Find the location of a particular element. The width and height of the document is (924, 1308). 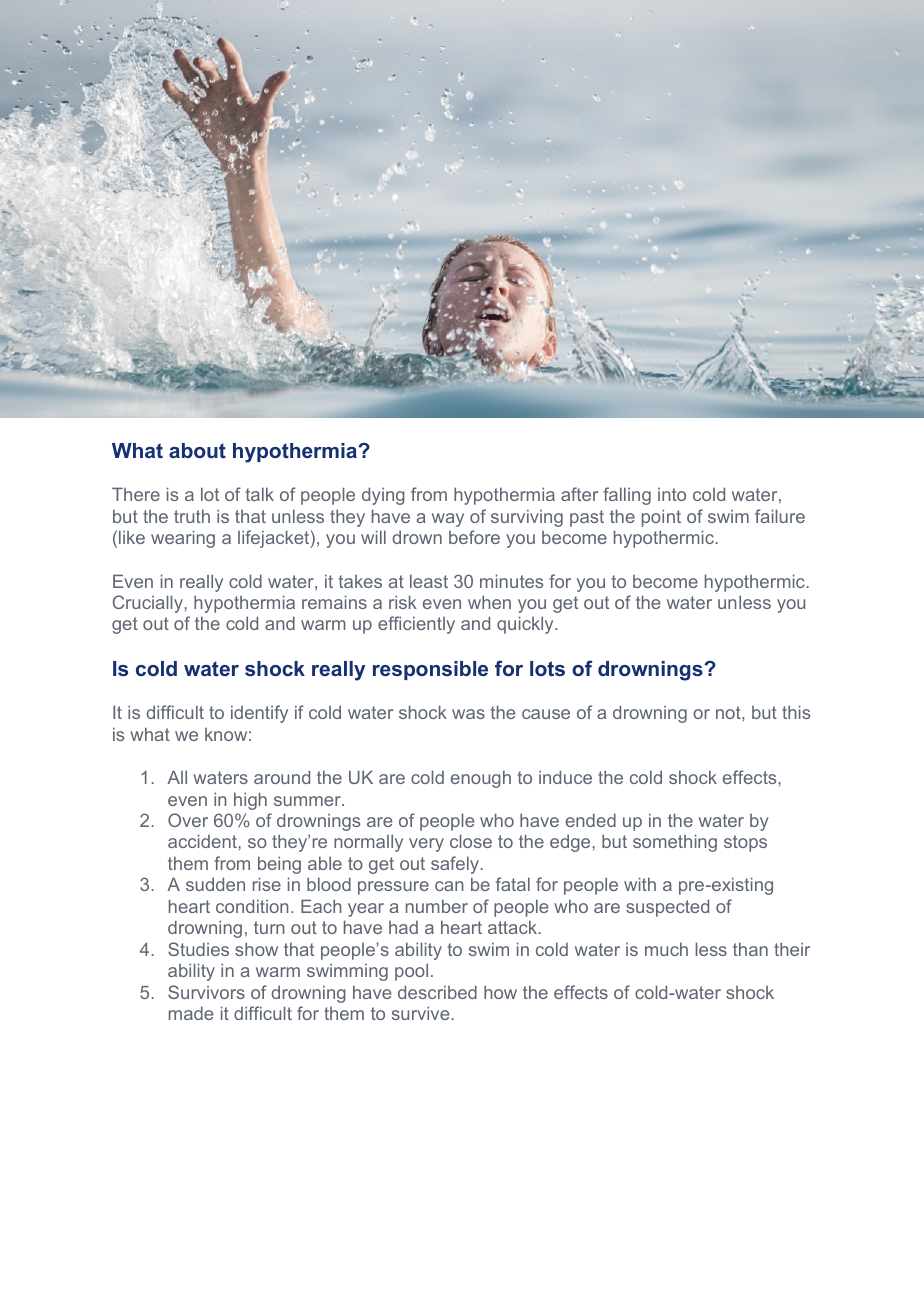

described is located at coordinates (437, 992).
